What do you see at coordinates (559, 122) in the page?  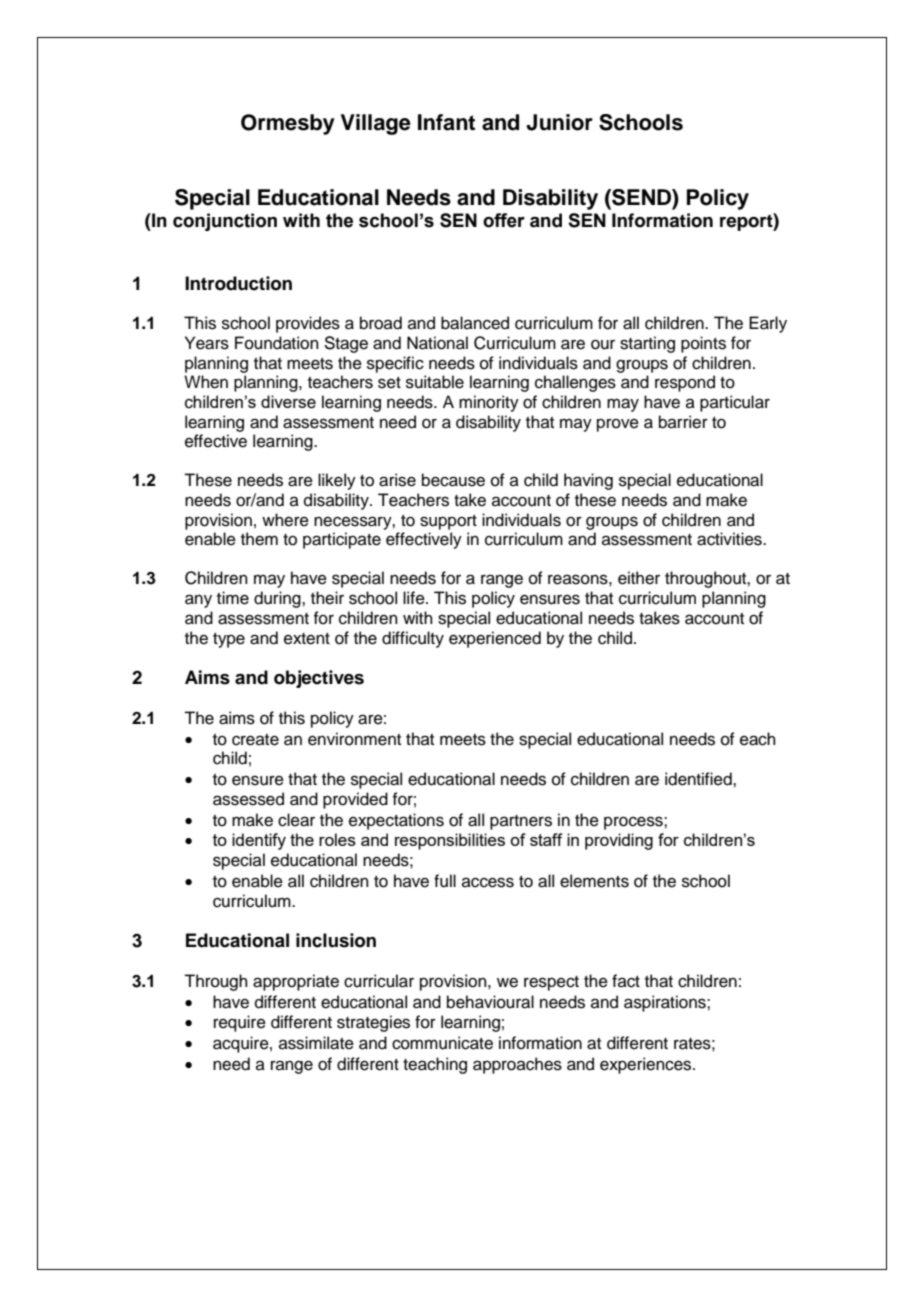 I see `Junior` at bounding box center [559, 122].
